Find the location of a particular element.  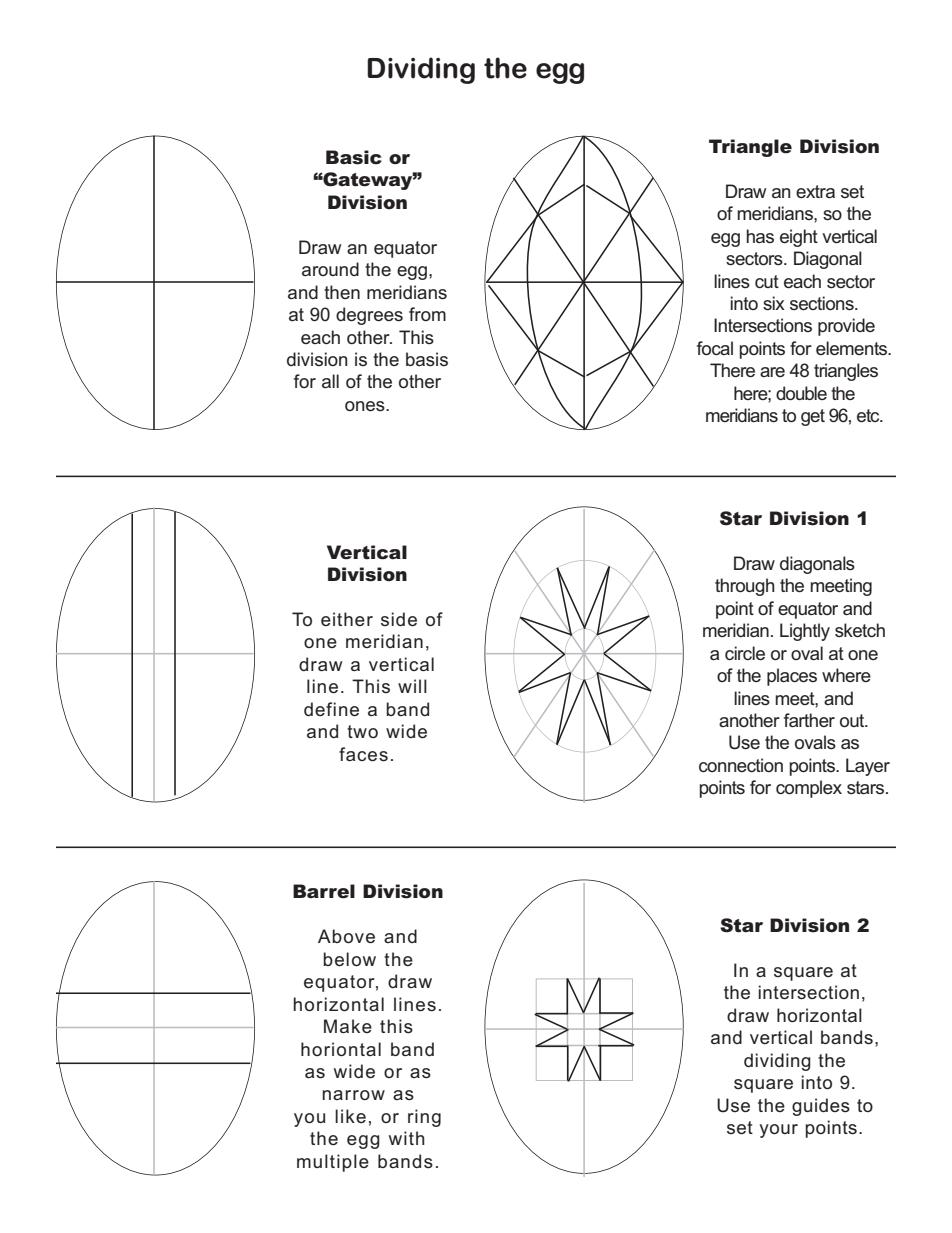

faces is located at coordinates (363, 754).
